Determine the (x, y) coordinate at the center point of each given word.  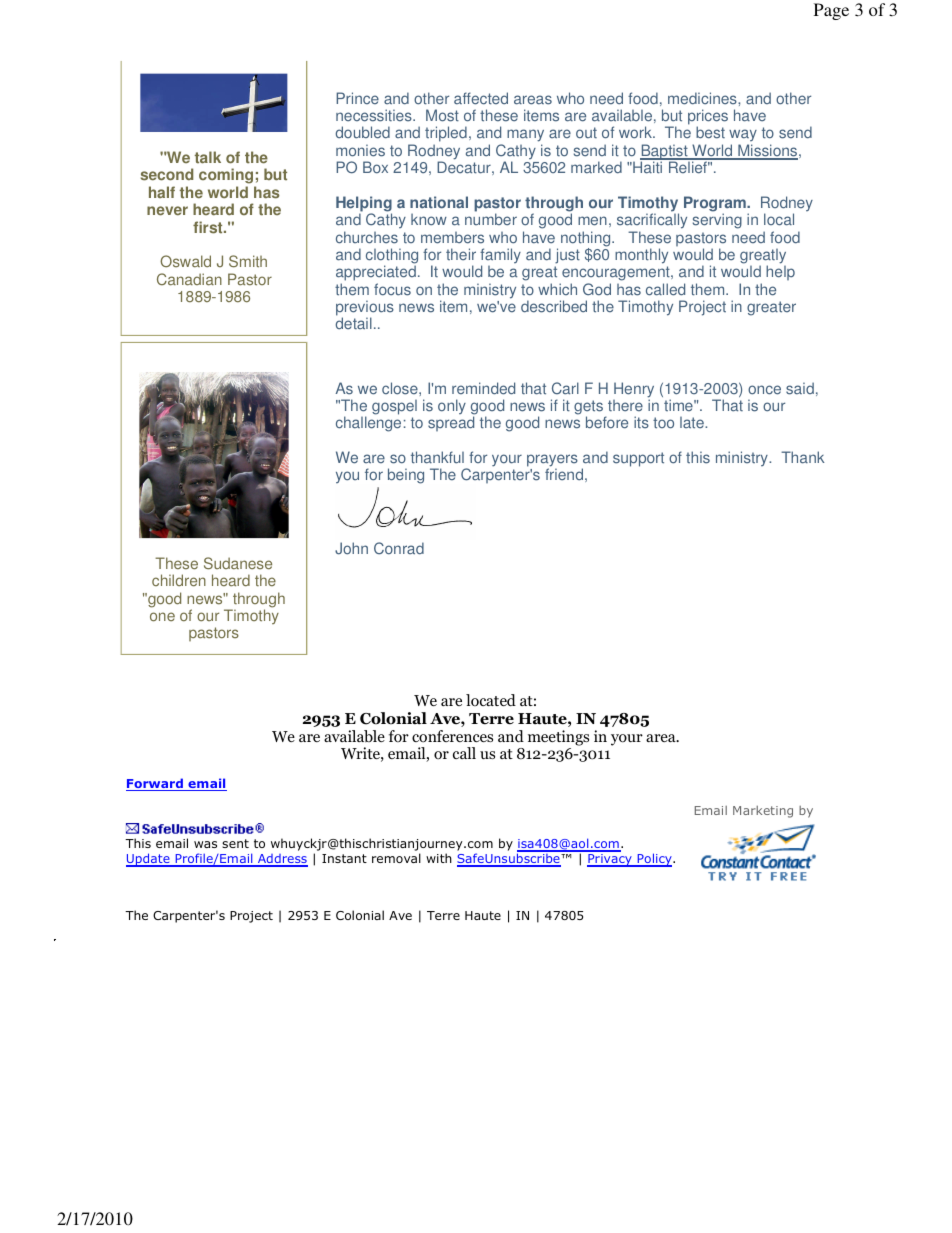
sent (235, 843)
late (693, 423)
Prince (357, 98)
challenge (368, 424)
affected (481, 98)
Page (831, 11)
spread (451, 423)
